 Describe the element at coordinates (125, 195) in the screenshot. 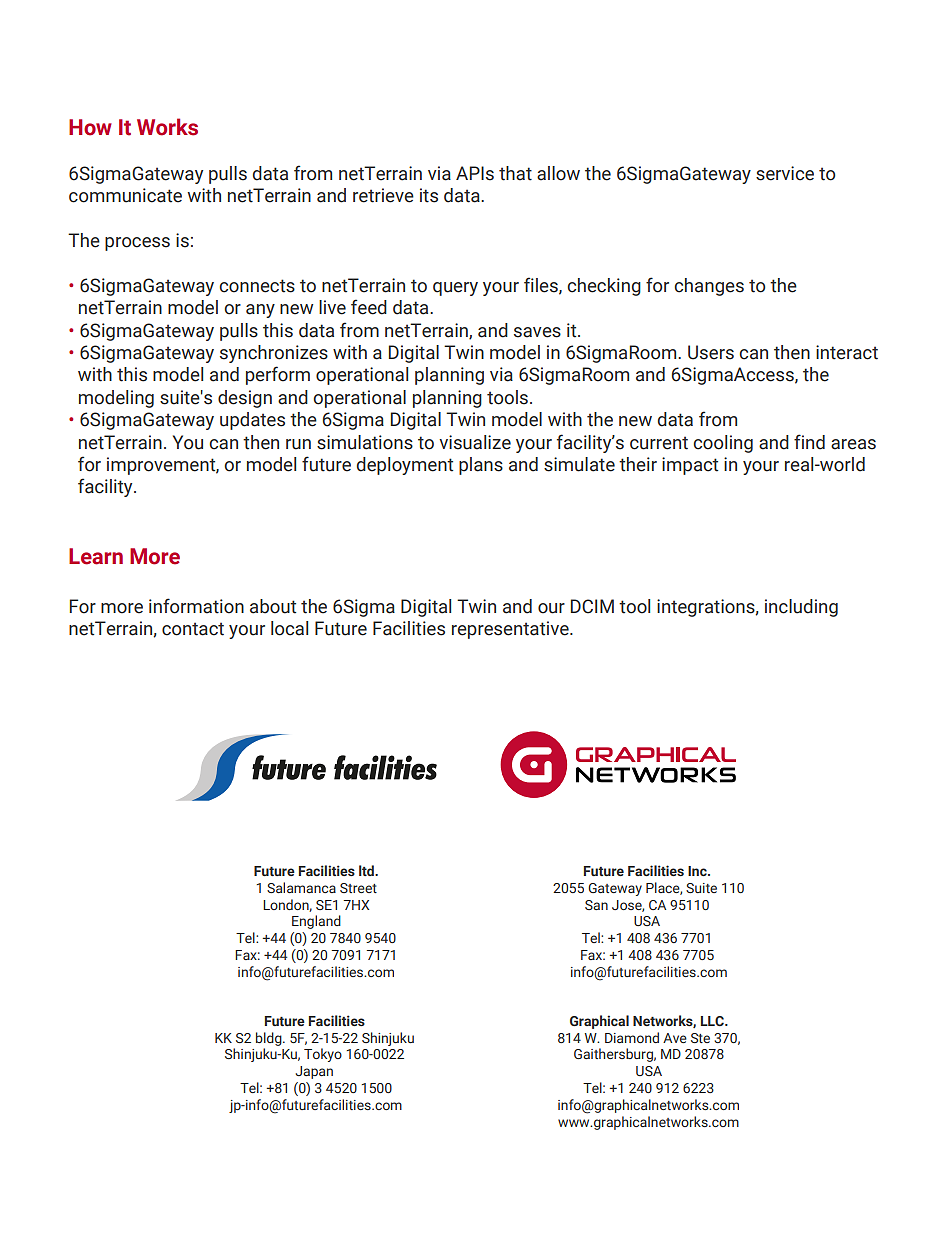

I see `communicate` at that location.
